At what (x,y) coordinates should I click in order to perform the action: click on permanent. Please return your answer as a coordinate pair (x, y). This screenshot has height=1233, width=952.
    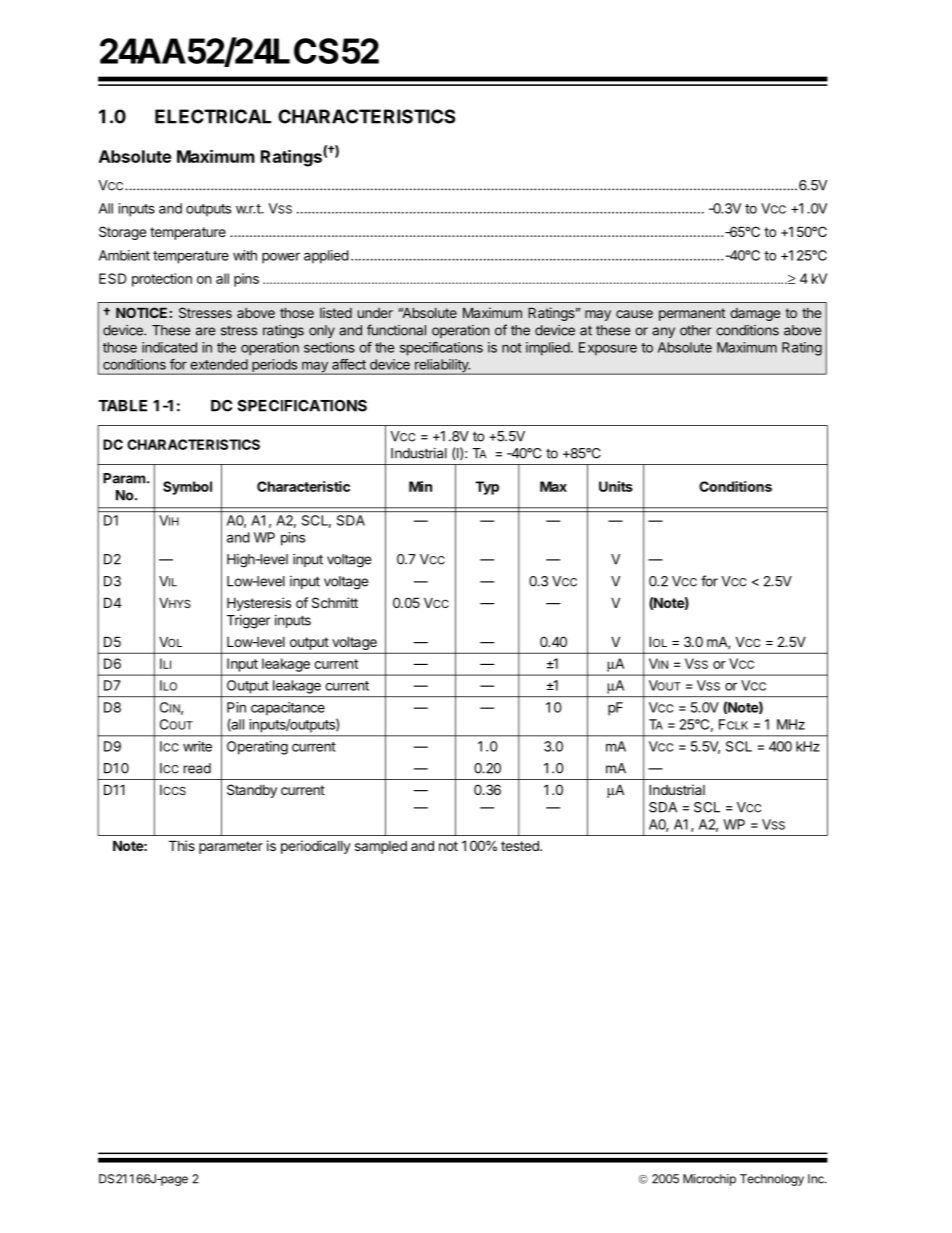
    Looking at the image, I should click on (692, 314).
